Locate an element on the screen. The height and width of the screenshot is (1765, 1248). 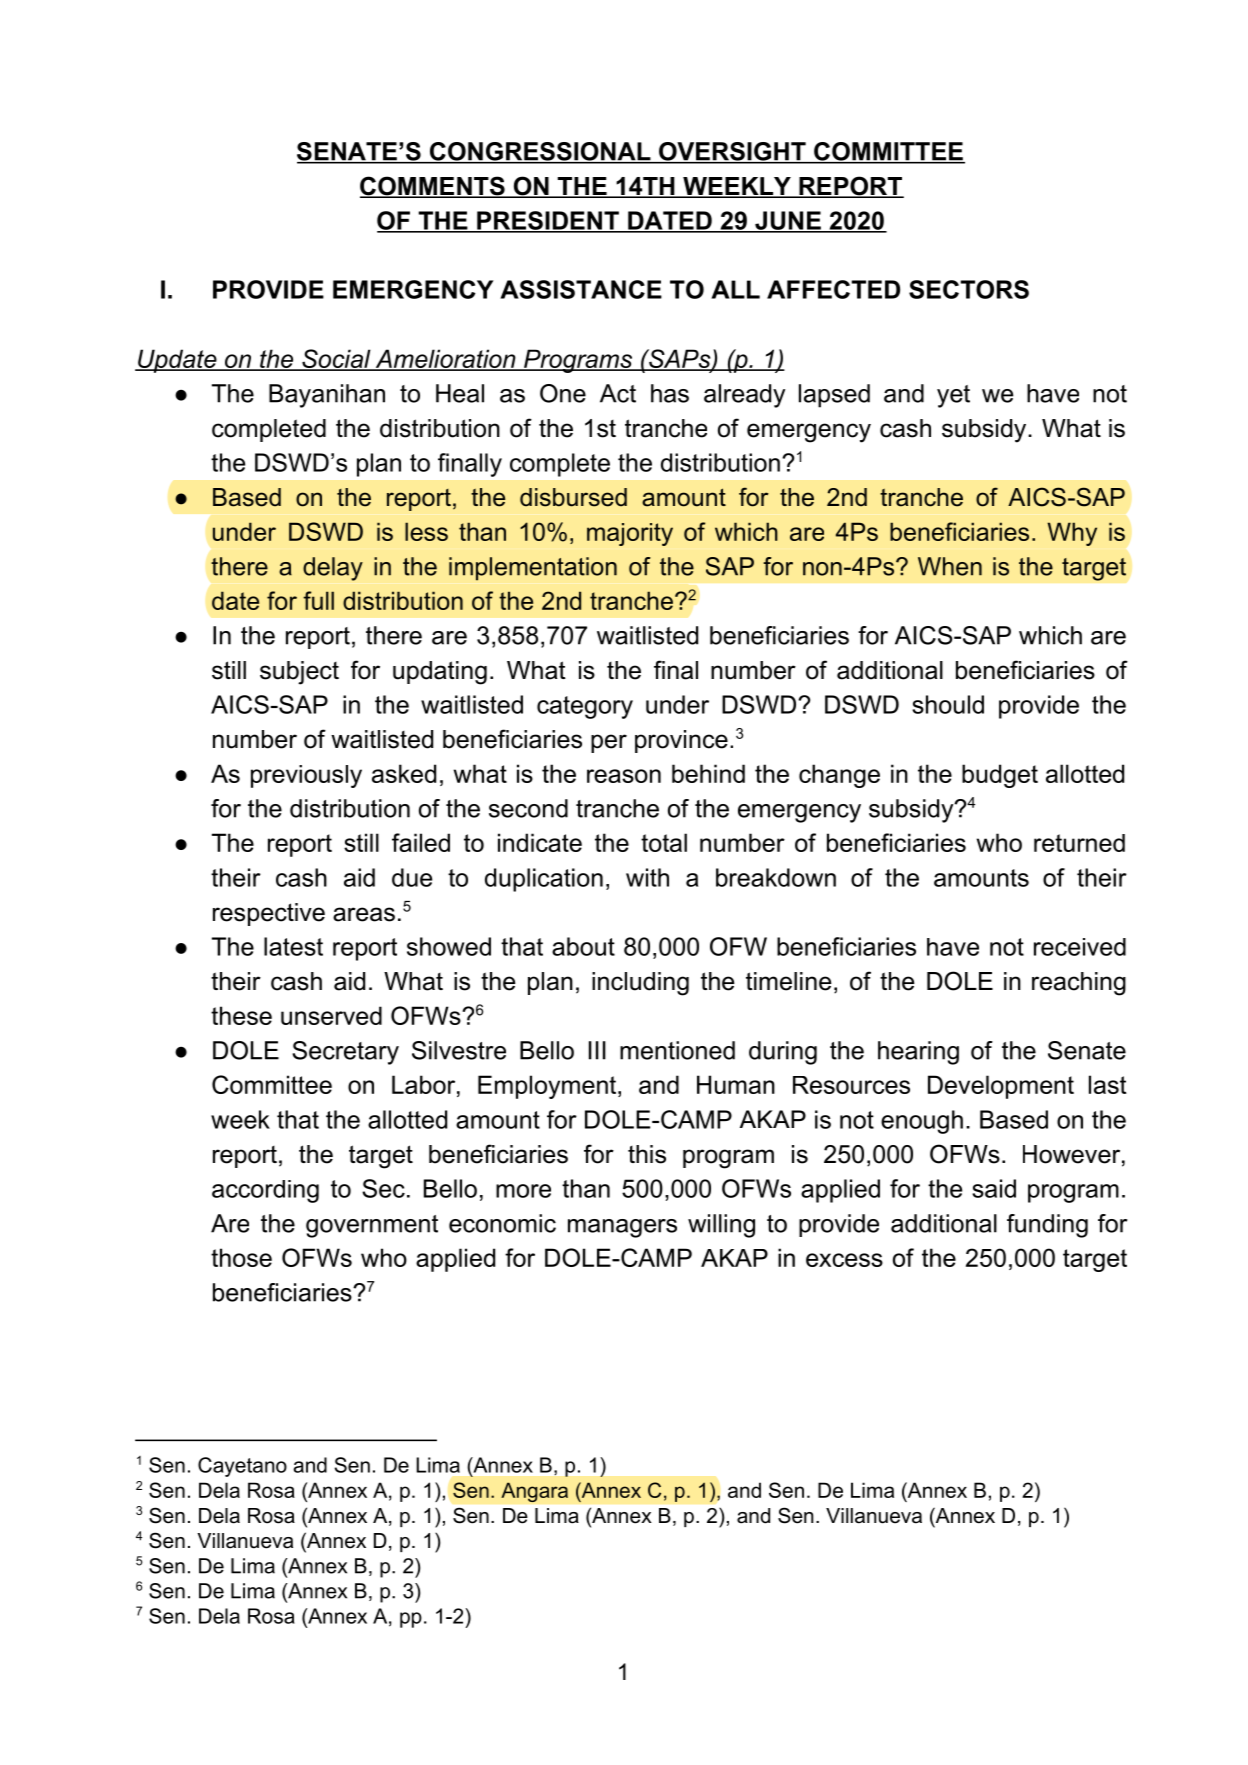
returned is located at coordinates (1079, 843).
